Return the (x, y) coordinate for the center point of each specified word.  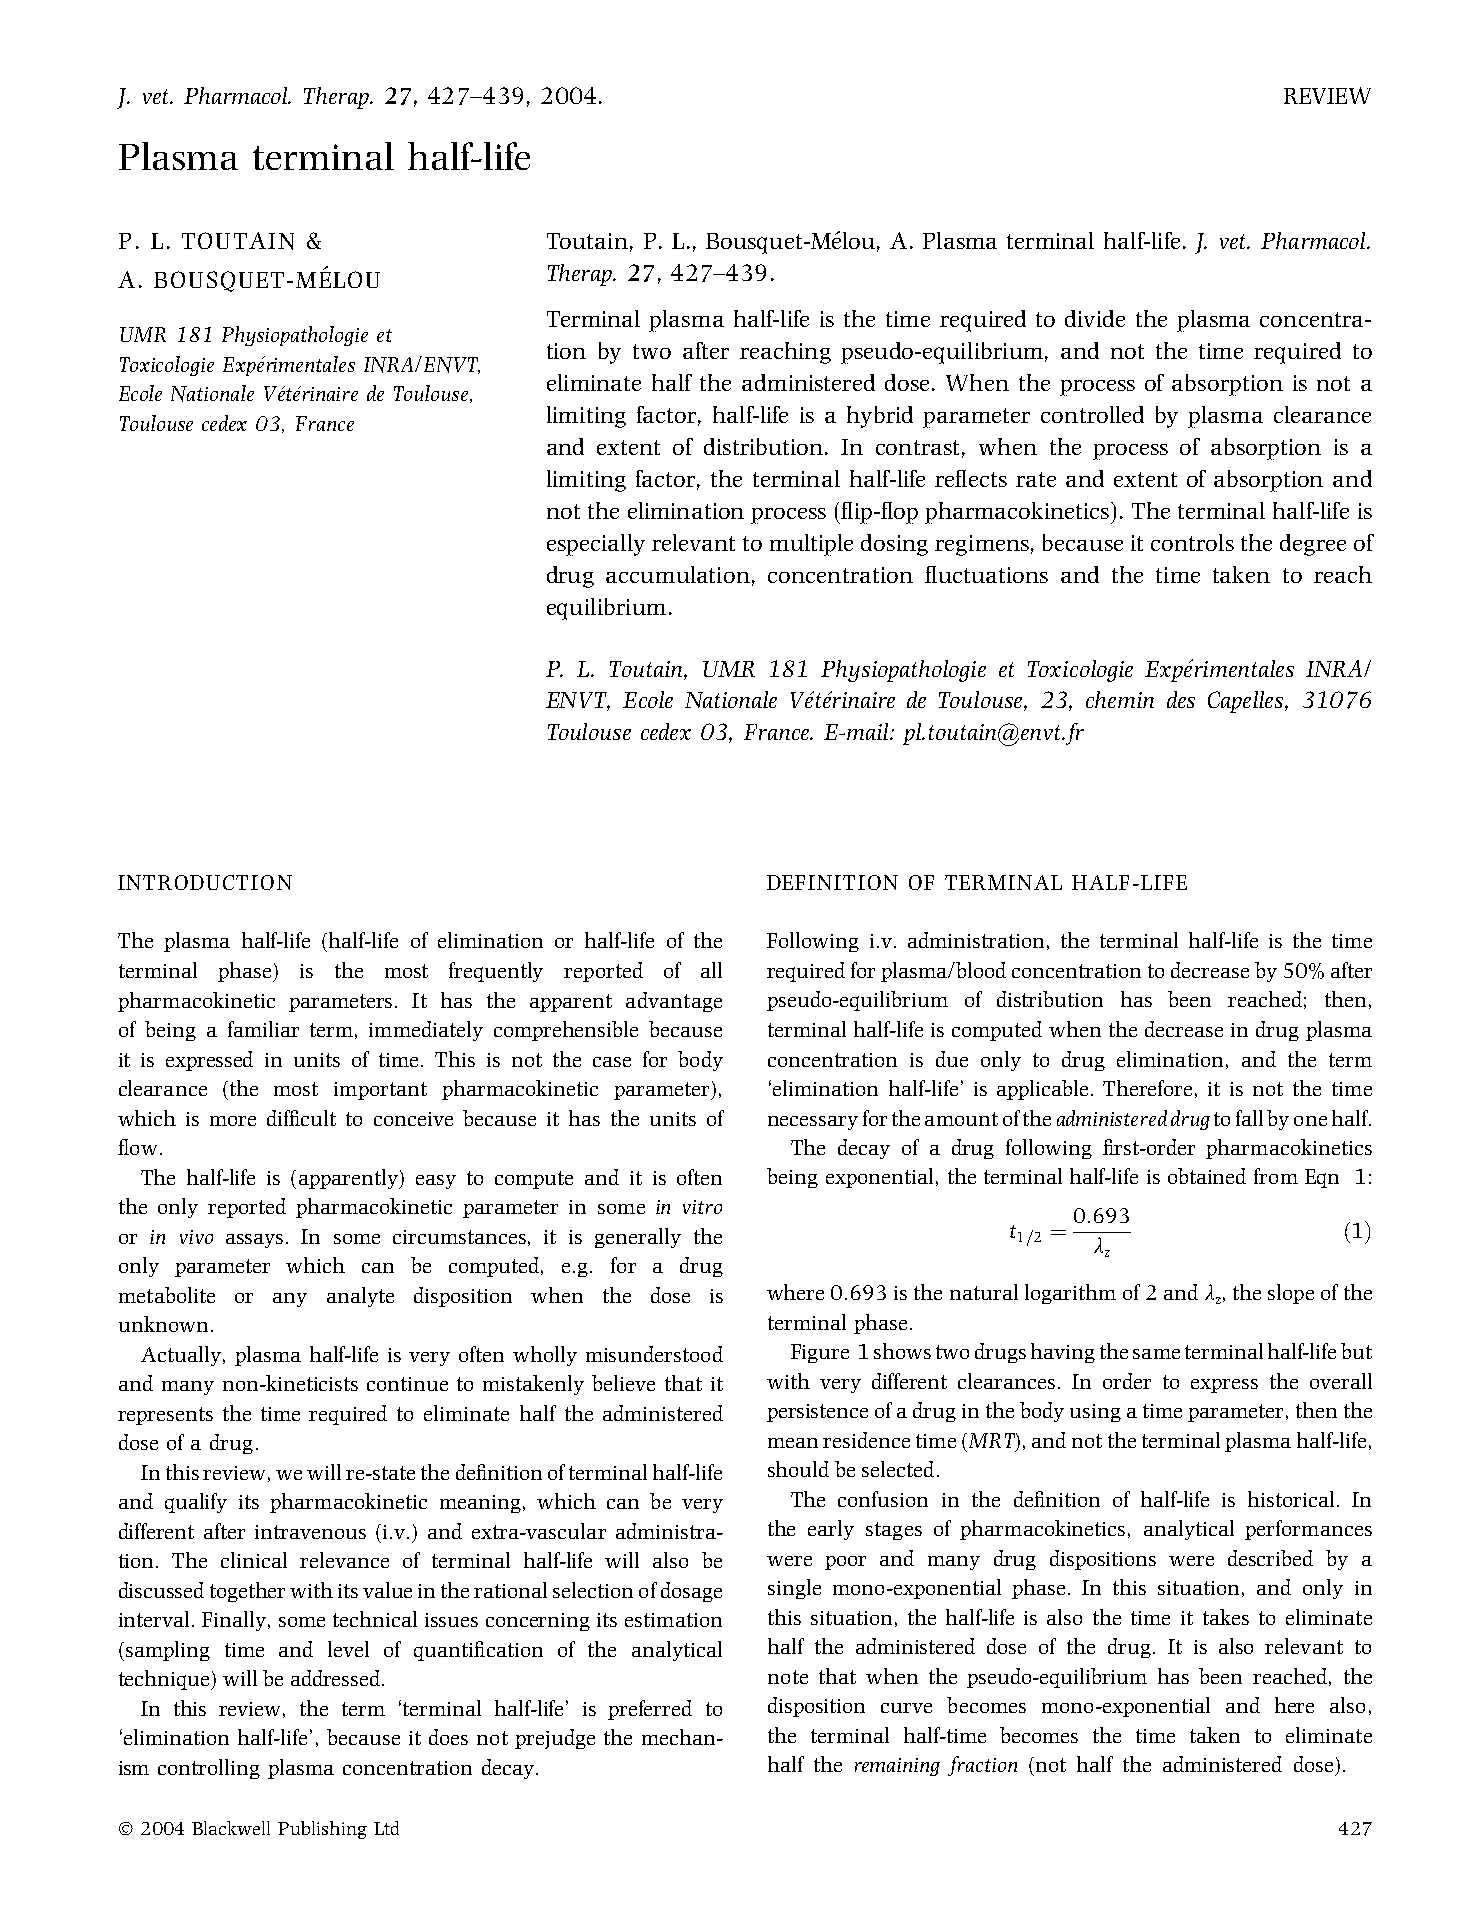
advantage (674, 1002)
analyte (360, 1297)
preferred (650, 1710)
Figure (820, 1353)
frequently (496, 972)
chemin (1120, 699)
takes (1226, 1617)
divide (1095, 318)
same (1156, 1354)
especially (596, 545)
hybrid (880, 417)
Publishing (322, 1830)
